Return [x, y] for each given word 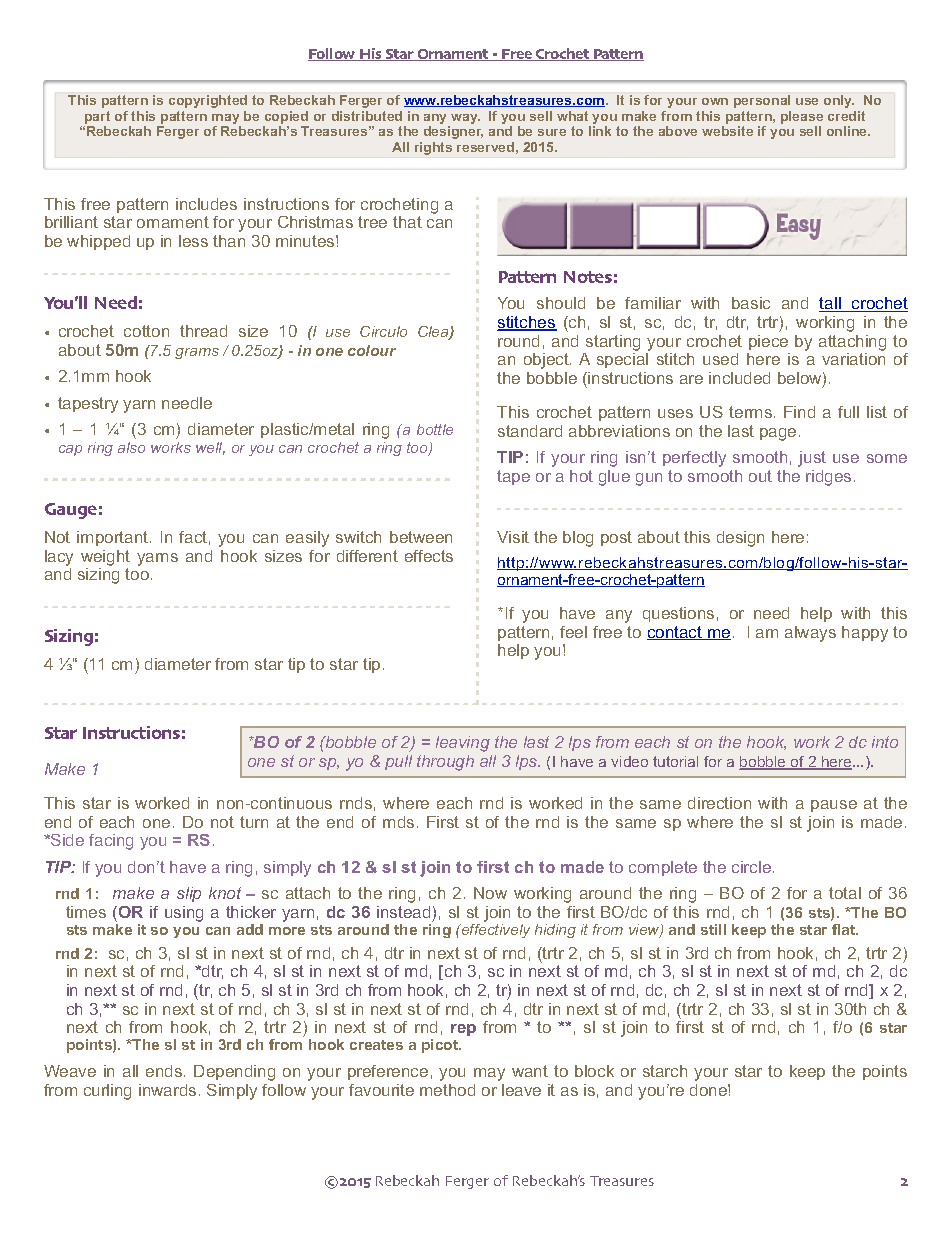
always [810, 634]
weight [105, 558]
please [802, 119]
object [547, 361]
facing [111, 842]
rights [433, 148]
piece [768, 342]
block [594, 1071]
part [97, 119]
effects [429, 556]
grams [197, 353]
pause [834, 806]
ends [165, 1071]
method [447, 1090]
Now [490, 893]
